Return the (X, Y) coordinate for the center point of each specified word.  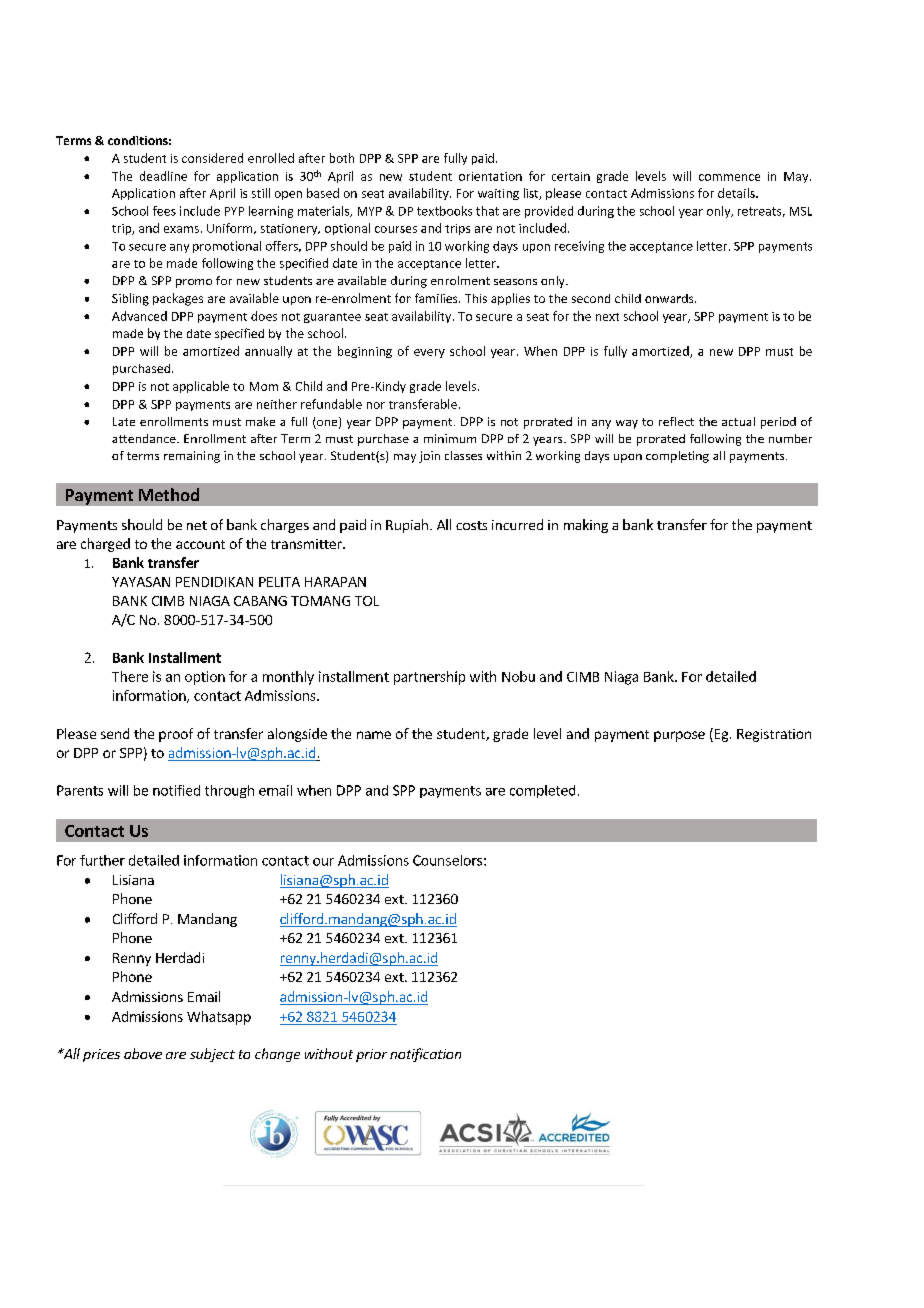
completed (542, 791)
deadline (163, 176)
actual (738, 421)
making (586, 526)
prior (371, 1055)
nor (376, 405)
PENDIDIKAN (214, 582)
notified (176, 790)
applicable (201, 387)
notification (425, 1055)
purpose (679, 736)
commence (729, 177)
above (143, 1053)
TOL (367, 601)
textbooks (444, 211)
